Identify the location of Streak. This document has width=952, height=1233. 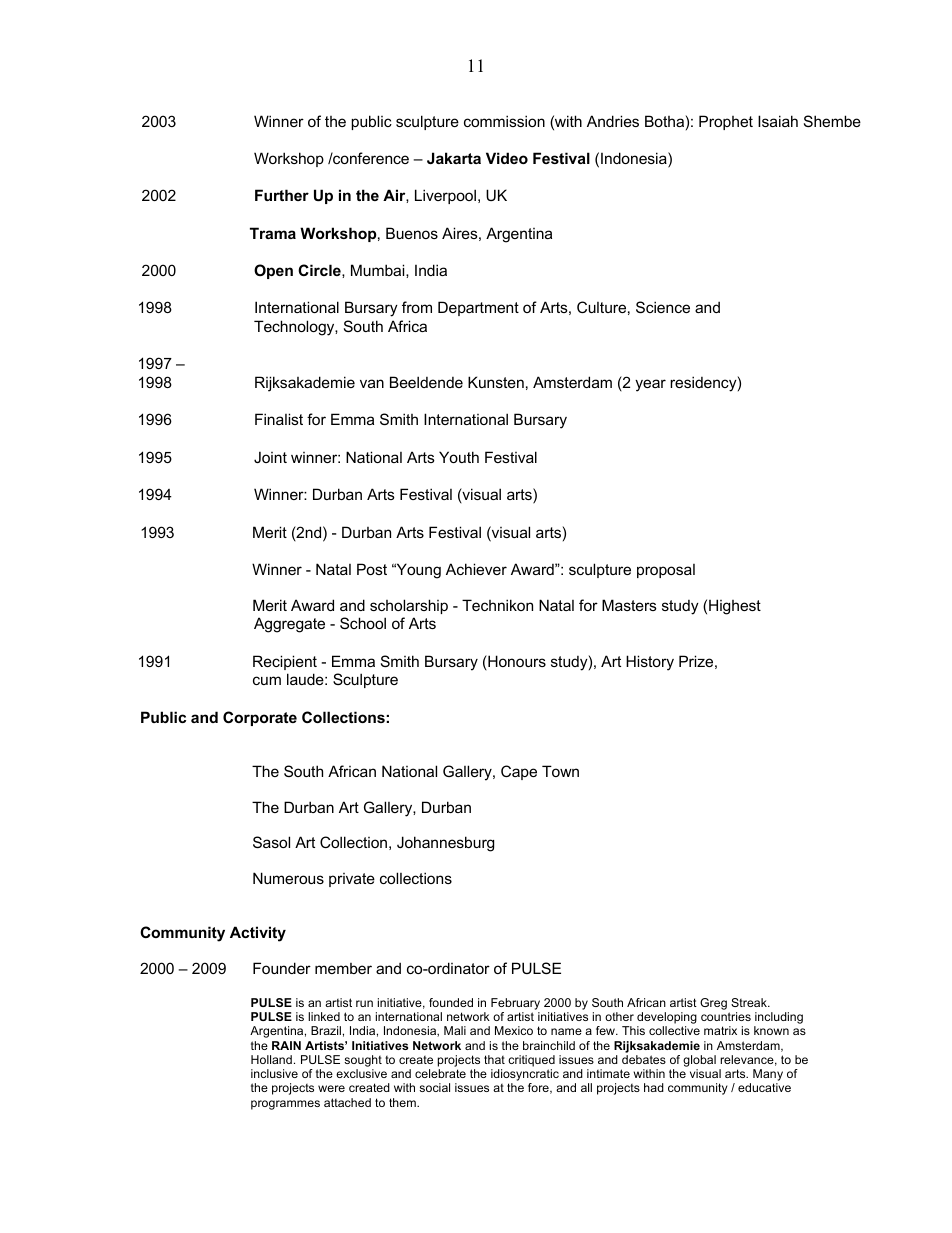
(750, 1002).
